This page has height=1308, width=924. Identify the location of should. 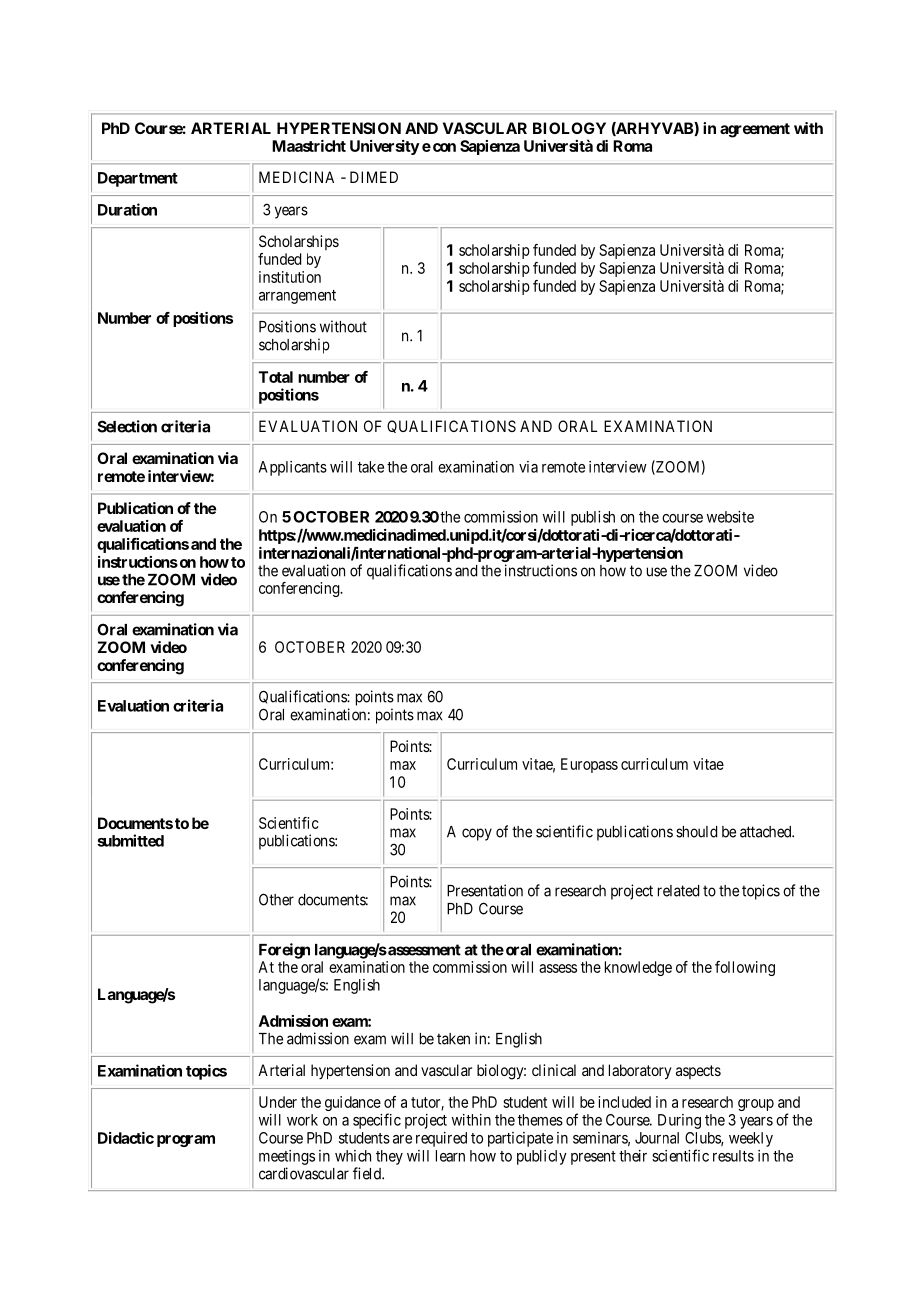
(696, 832).
